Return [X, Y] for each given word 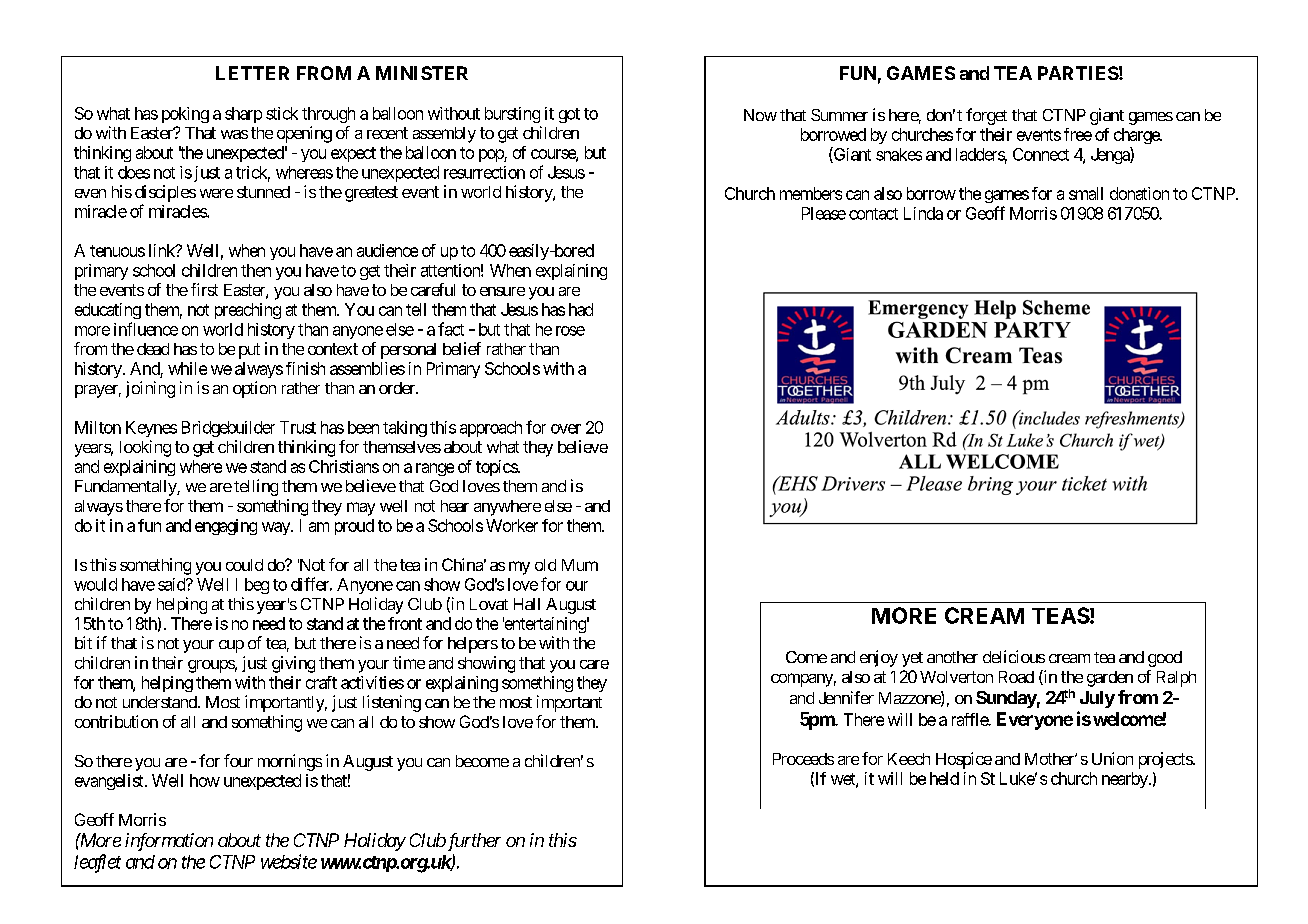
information [169, 842]
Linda [923, 213]
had [581, 309]
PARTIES [1078, 73]
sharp [243, 115]
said [172, 584]
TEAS [1061, 615]
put [249, 351]
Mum [580, 565]
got [569, 115]
